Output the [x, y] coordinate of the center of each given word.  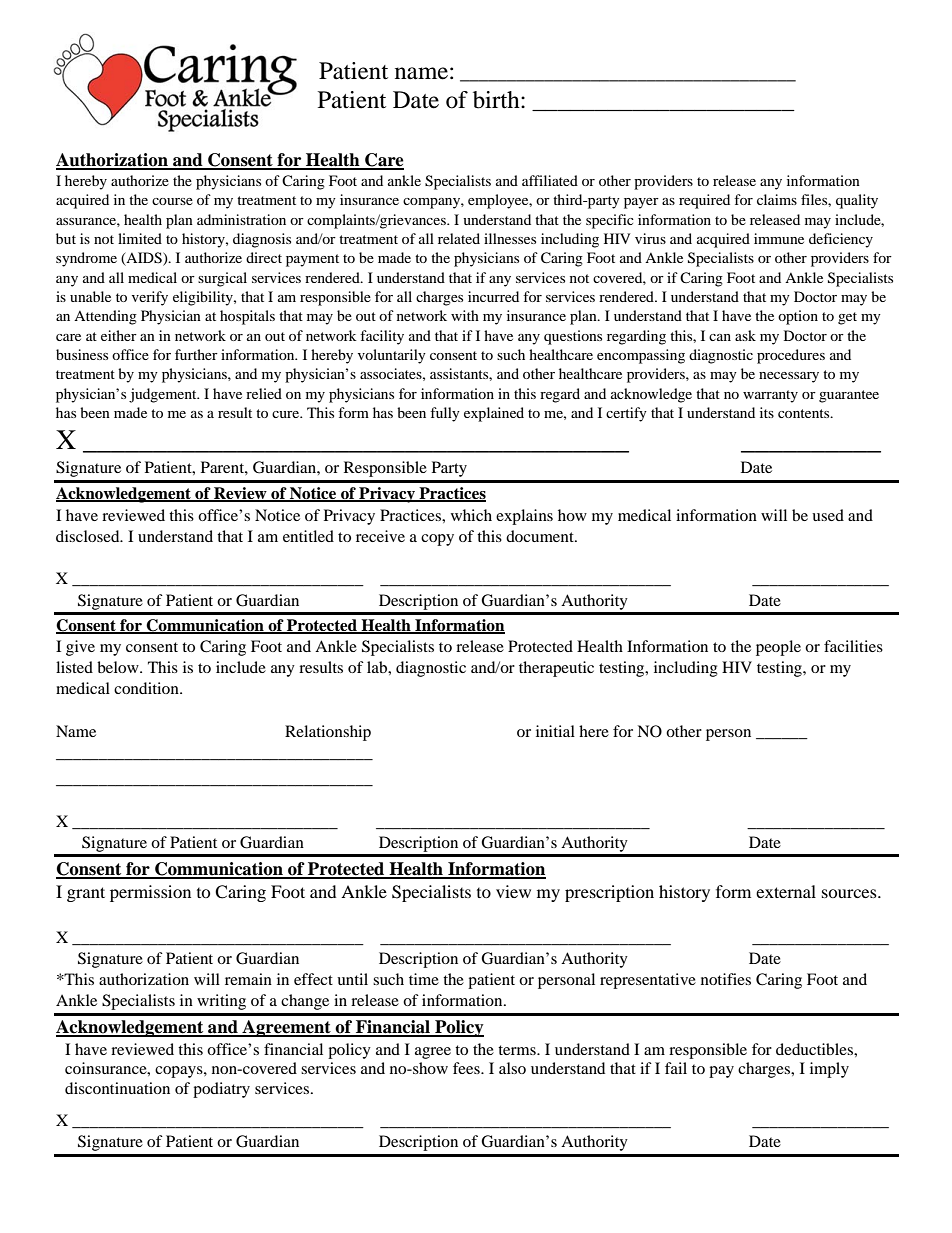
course [172, 201]
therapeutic [556, 669]
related [459, 238]
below [119, 667]
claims [777, 199]
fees [467, 1068]
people [778, 648]
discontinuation [117, 1088]
